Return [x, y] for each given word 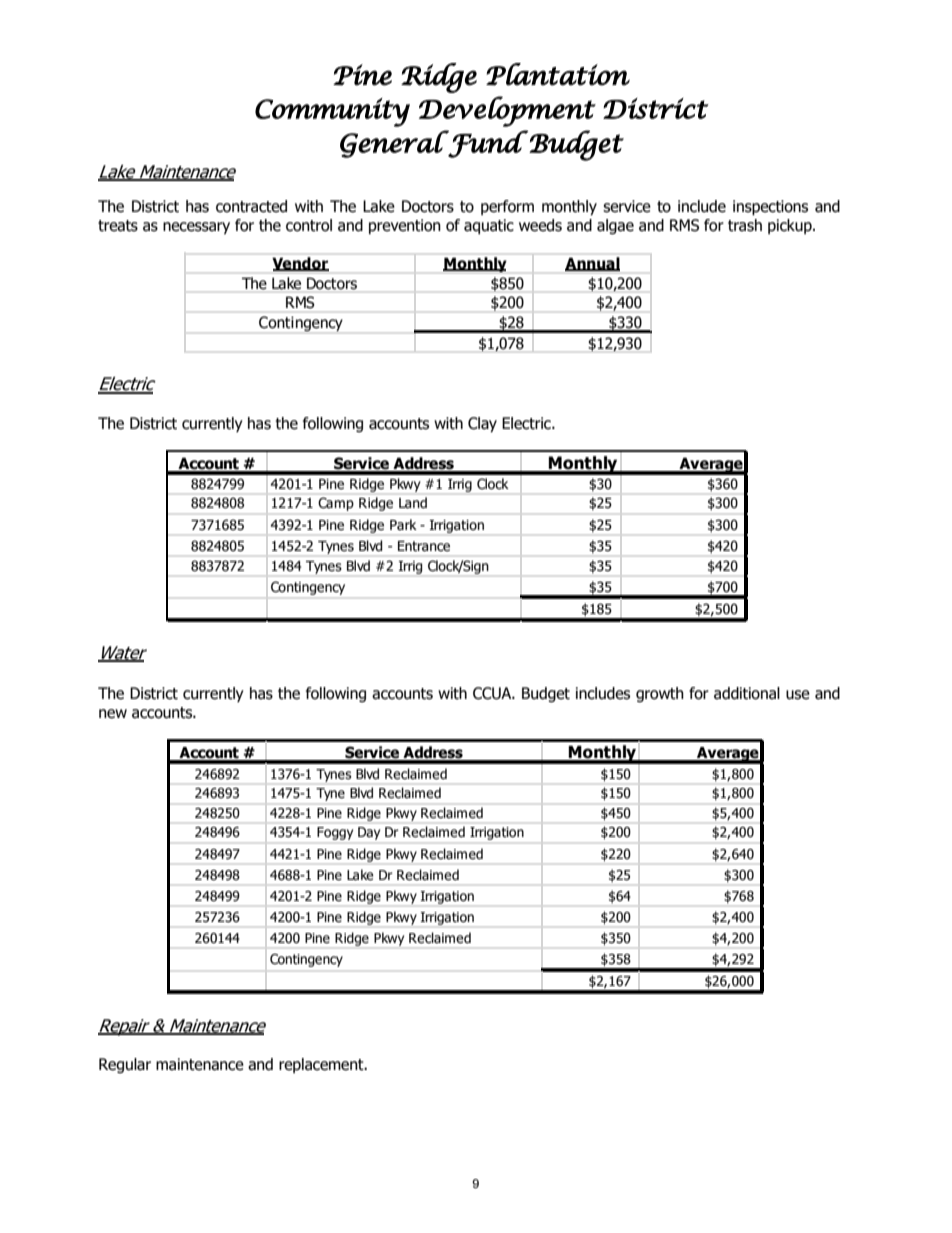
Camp [336, 504]
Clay [482, 425]
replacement [322, 1065]
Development [507, 111]
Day [369, 833]
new [113, 714]
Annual [592, 264]
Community [332, 112]
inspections [770, 208]
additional [747, 693]
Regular [125, 1065]
